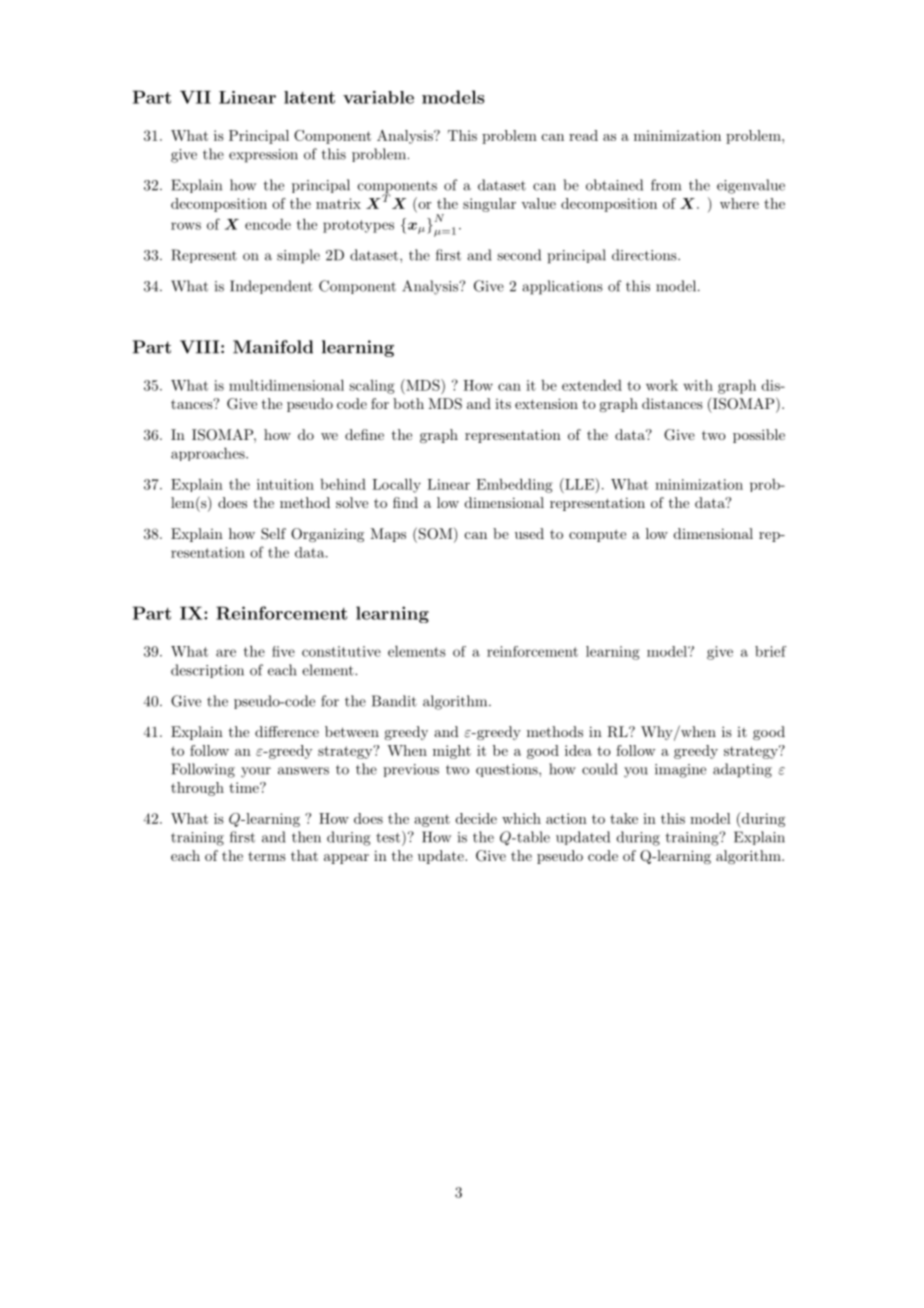 The image size is (924, 1308). What do you see at coordinates (283, 651) in the screenshot?
I see `five` at bounding box center [283, 651].
